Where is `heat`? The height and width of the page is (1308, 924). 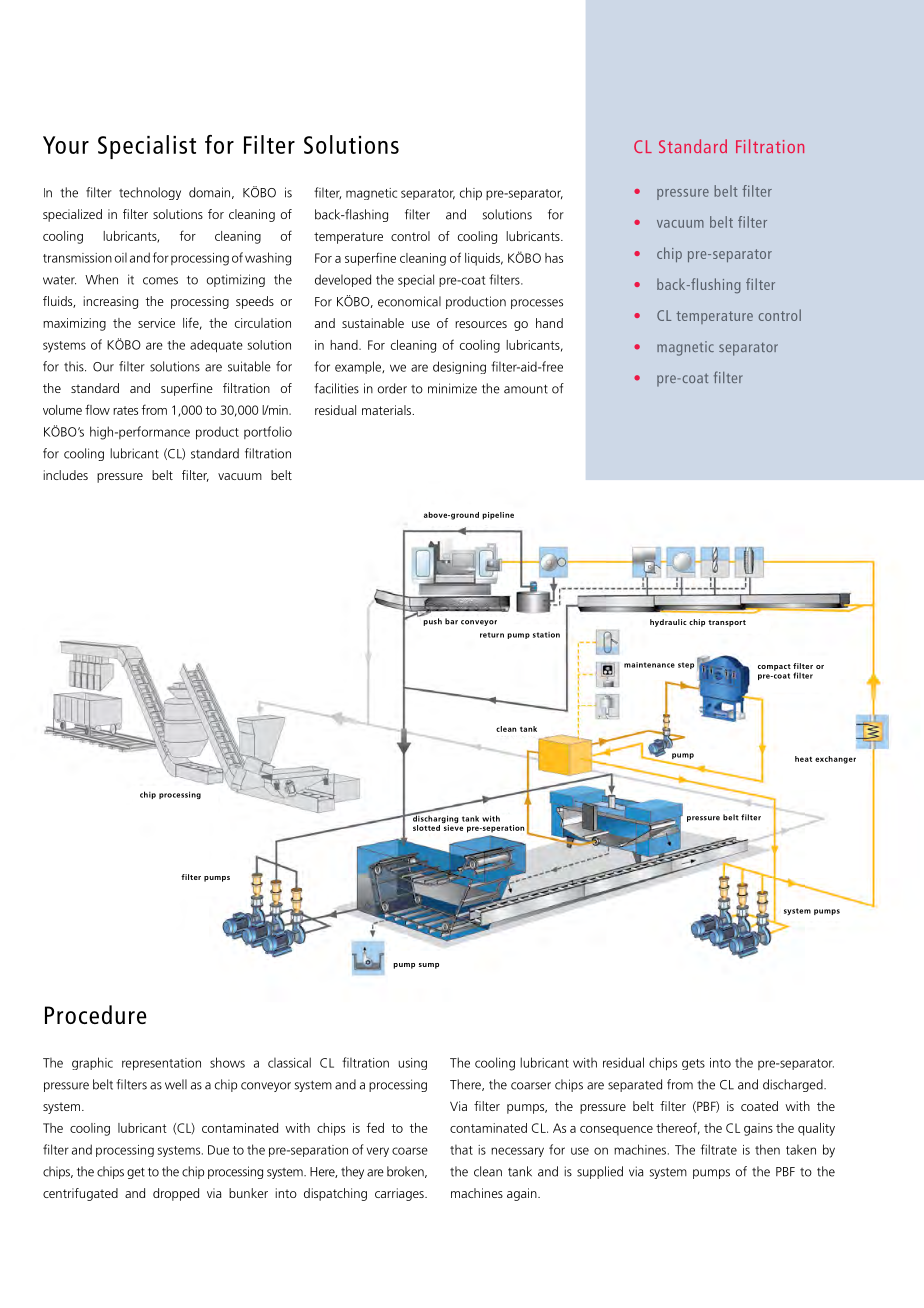
heat is located at coordinates (803, 759).
